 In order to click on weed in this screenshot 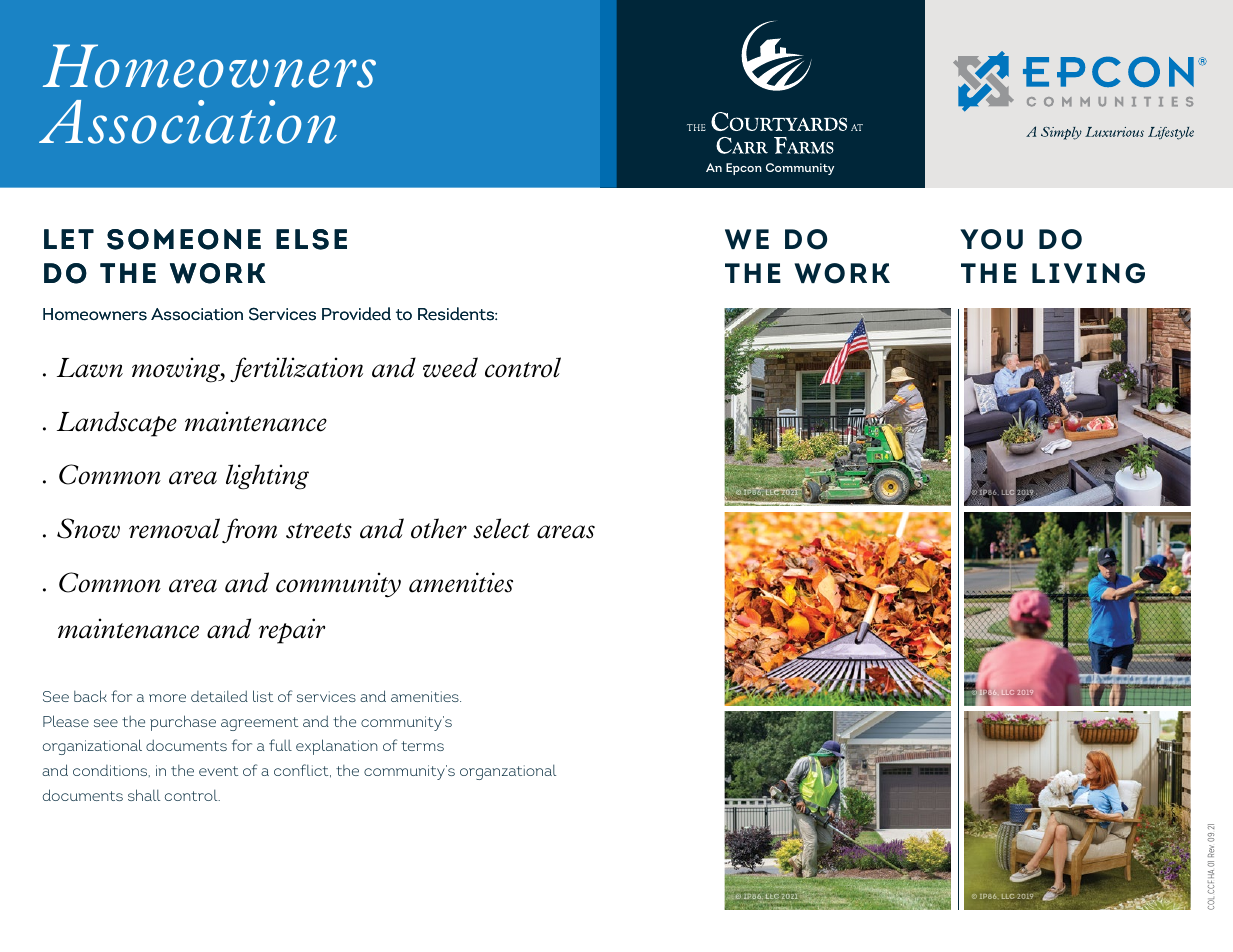, I will do `click(450, 367)`.
